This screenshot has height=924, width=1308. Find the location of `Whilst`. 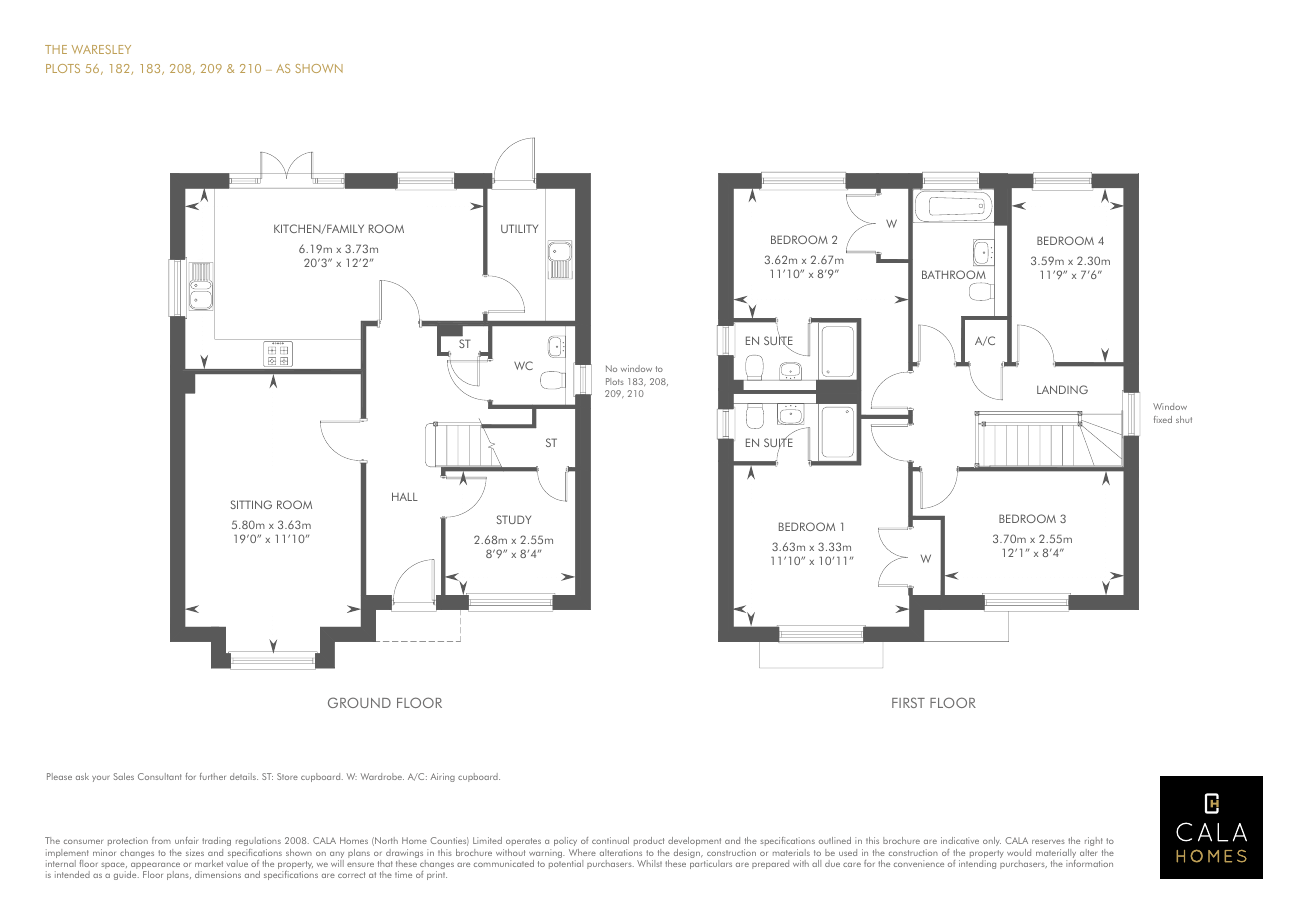

Whilst is located at coordinates (649, 863).
